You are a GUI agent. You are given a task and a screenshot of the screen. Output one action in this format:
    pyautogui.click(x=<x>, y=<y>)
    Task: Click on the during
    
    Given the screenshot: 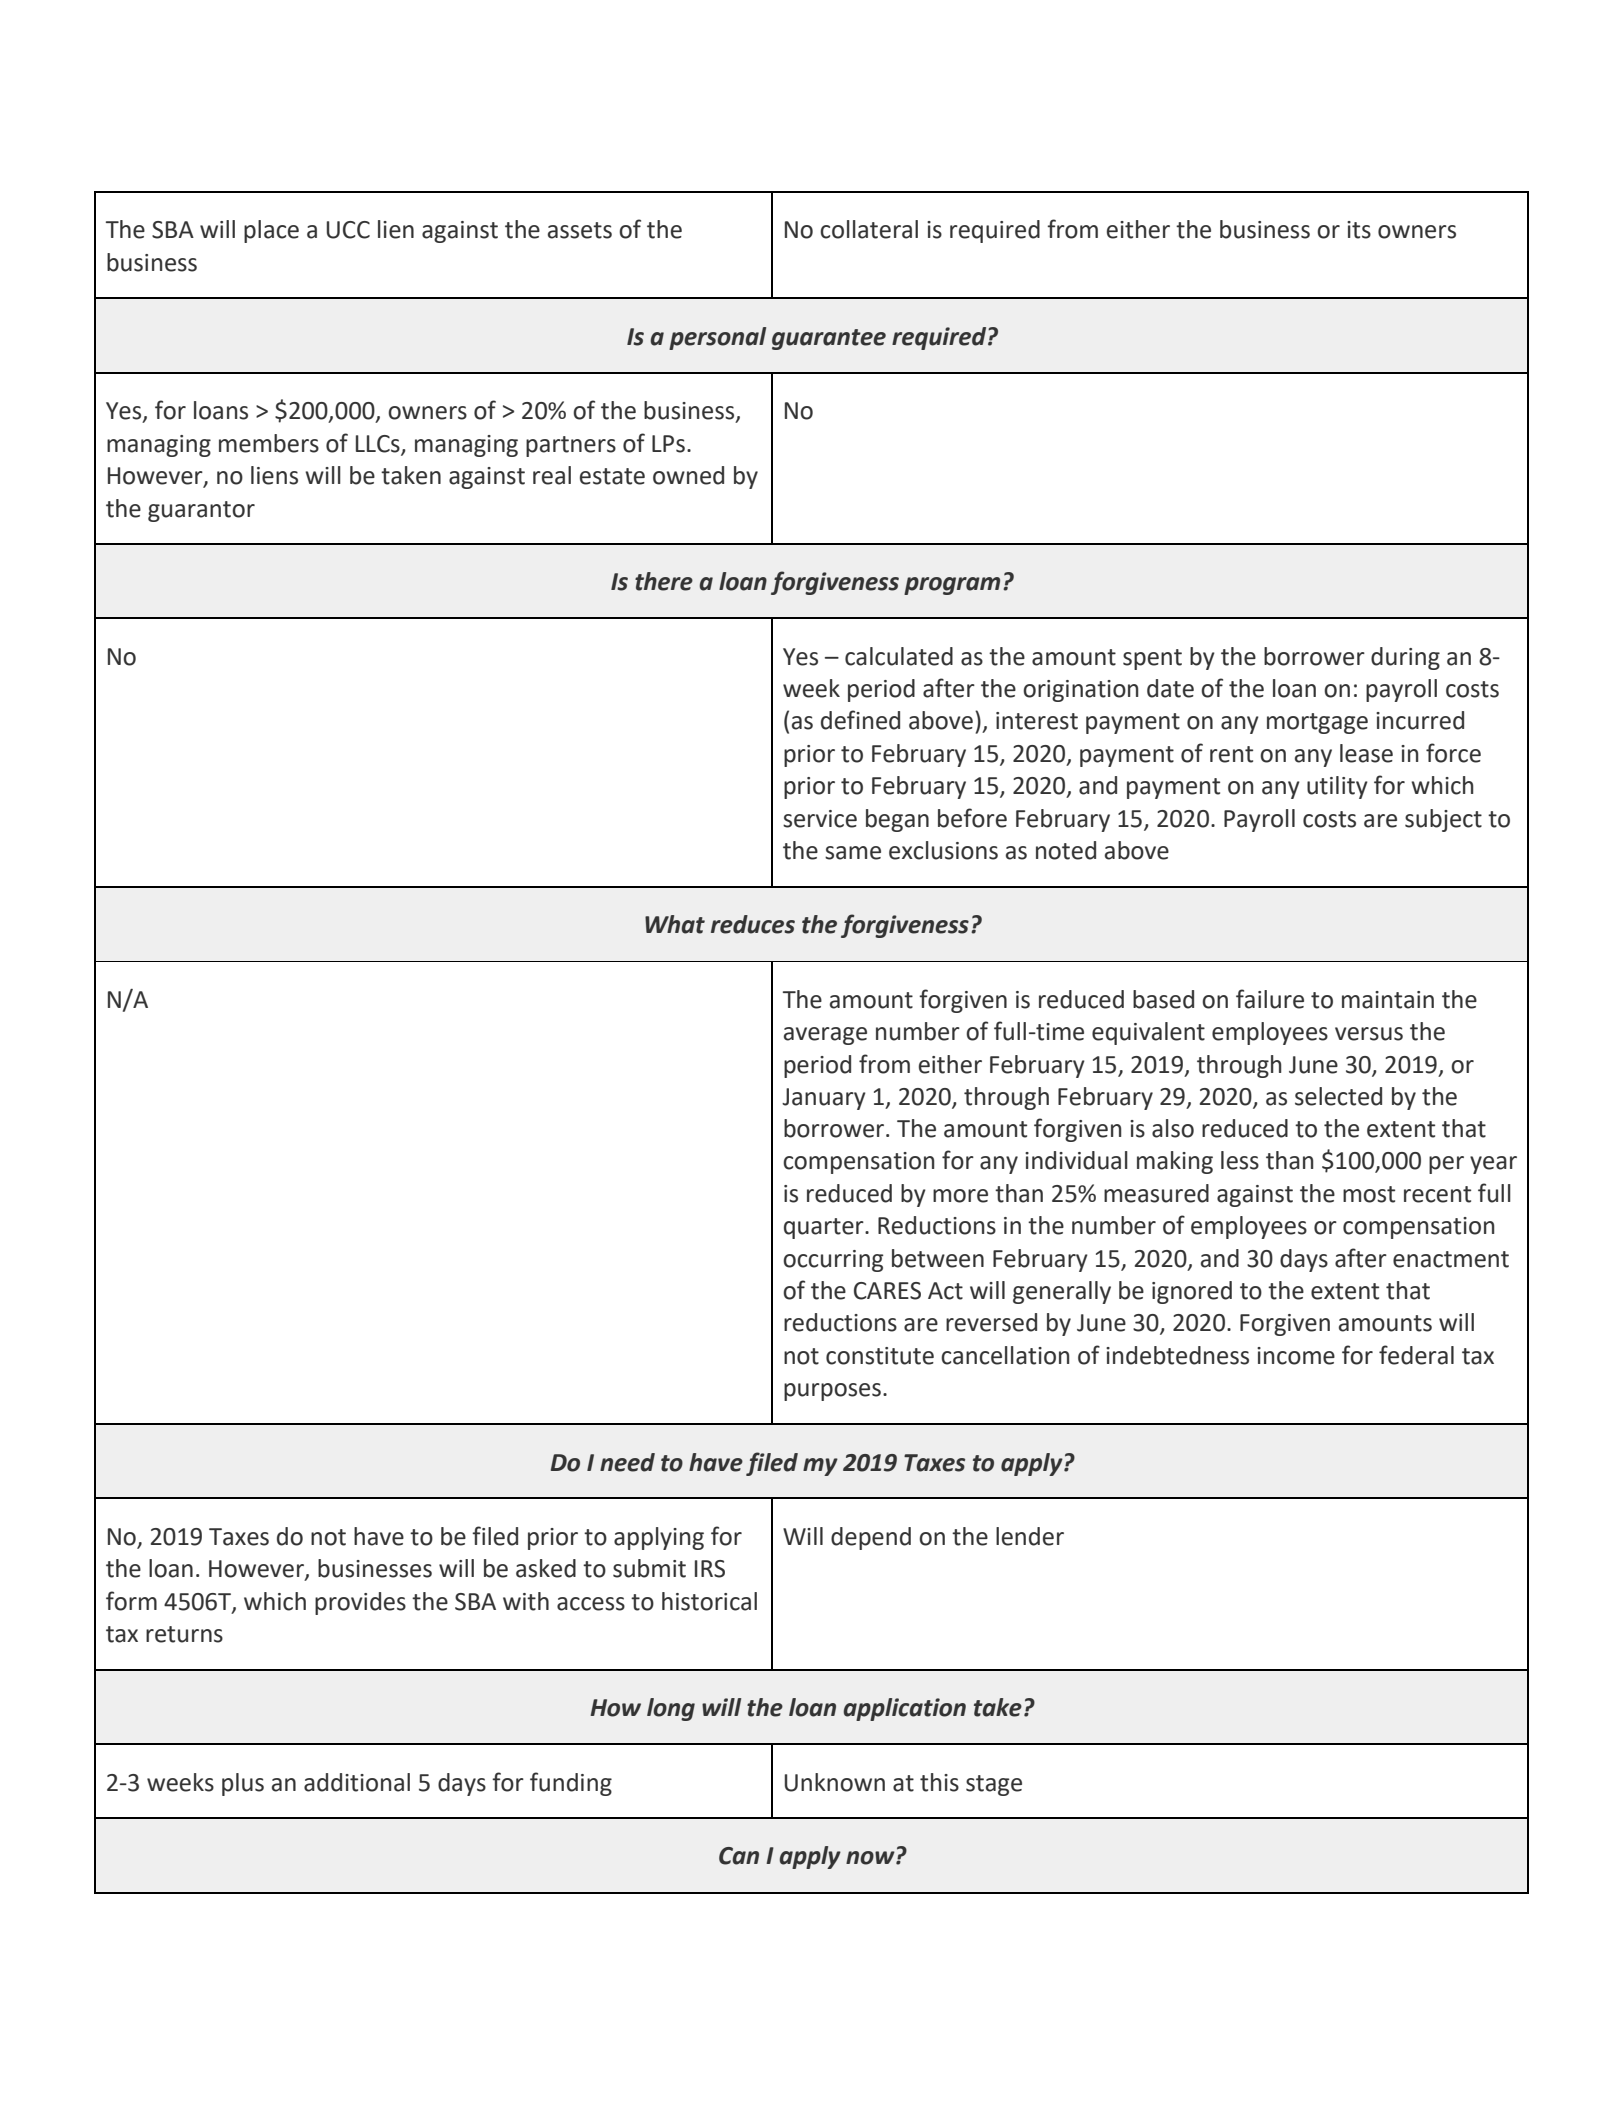 What is the action you would take?
    pyautogui.click(x=1405, y=658)
